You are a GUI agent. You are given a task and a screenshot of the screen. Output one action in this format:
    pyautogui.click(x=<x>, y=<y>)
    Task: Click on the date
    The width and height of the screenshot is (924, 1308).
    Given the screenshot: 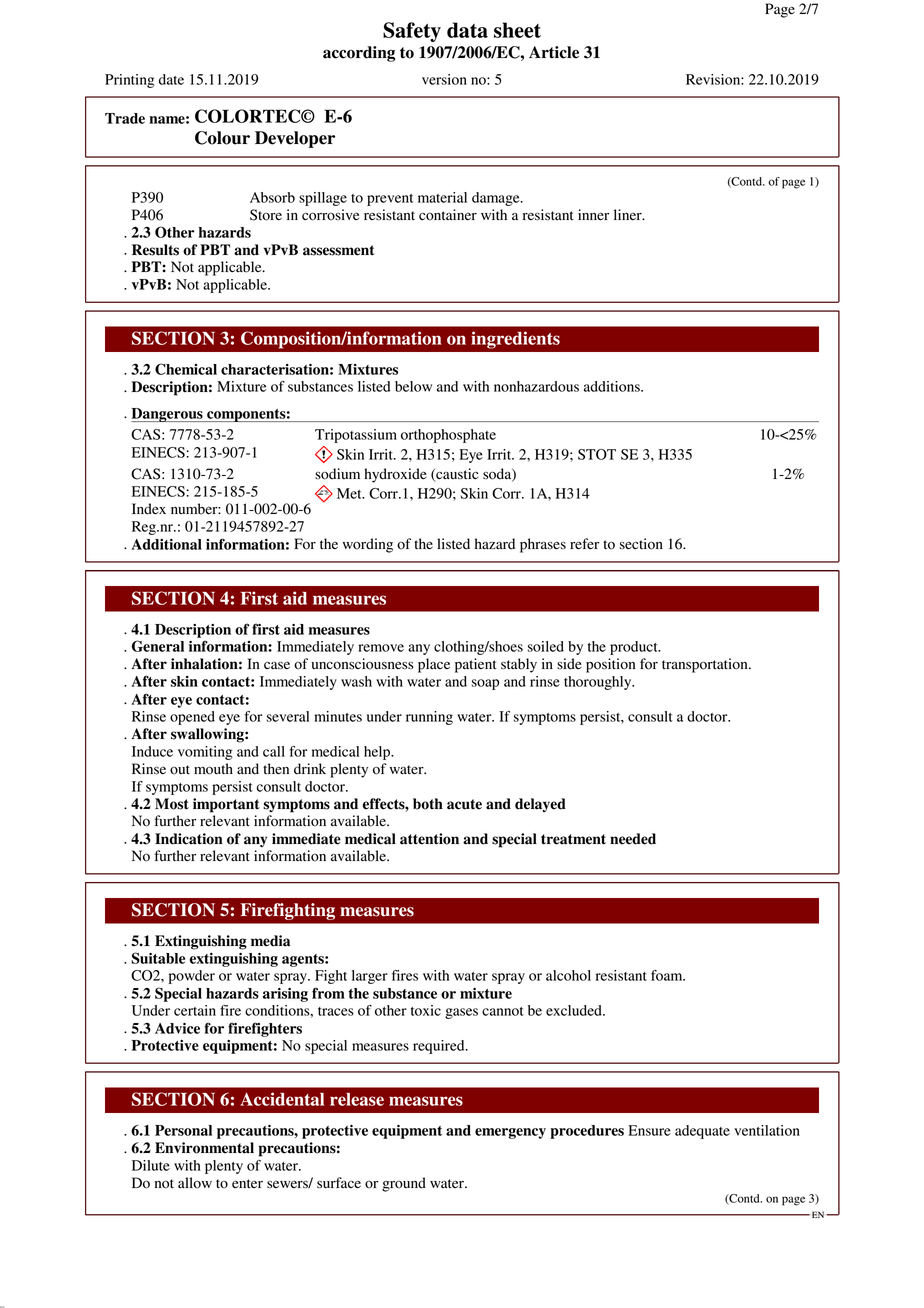 What is the action you would take?
    pyautogui.click(x=171, y=79)
